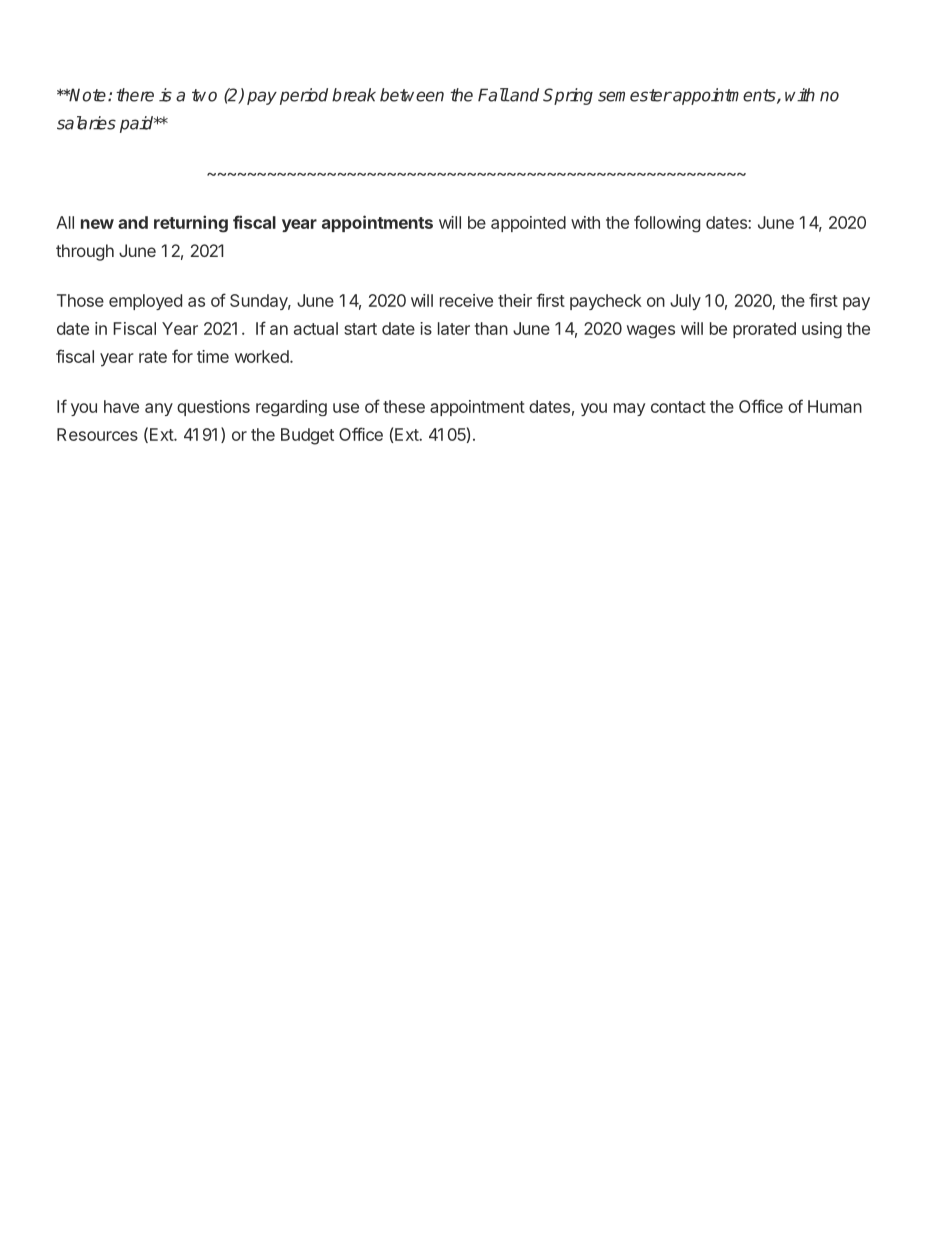 This screenshot has width=952, height=1233. What do you see at coordinates (493, 95) in the screenshot?
I see `Fall` at bounding box center [493, 95].
